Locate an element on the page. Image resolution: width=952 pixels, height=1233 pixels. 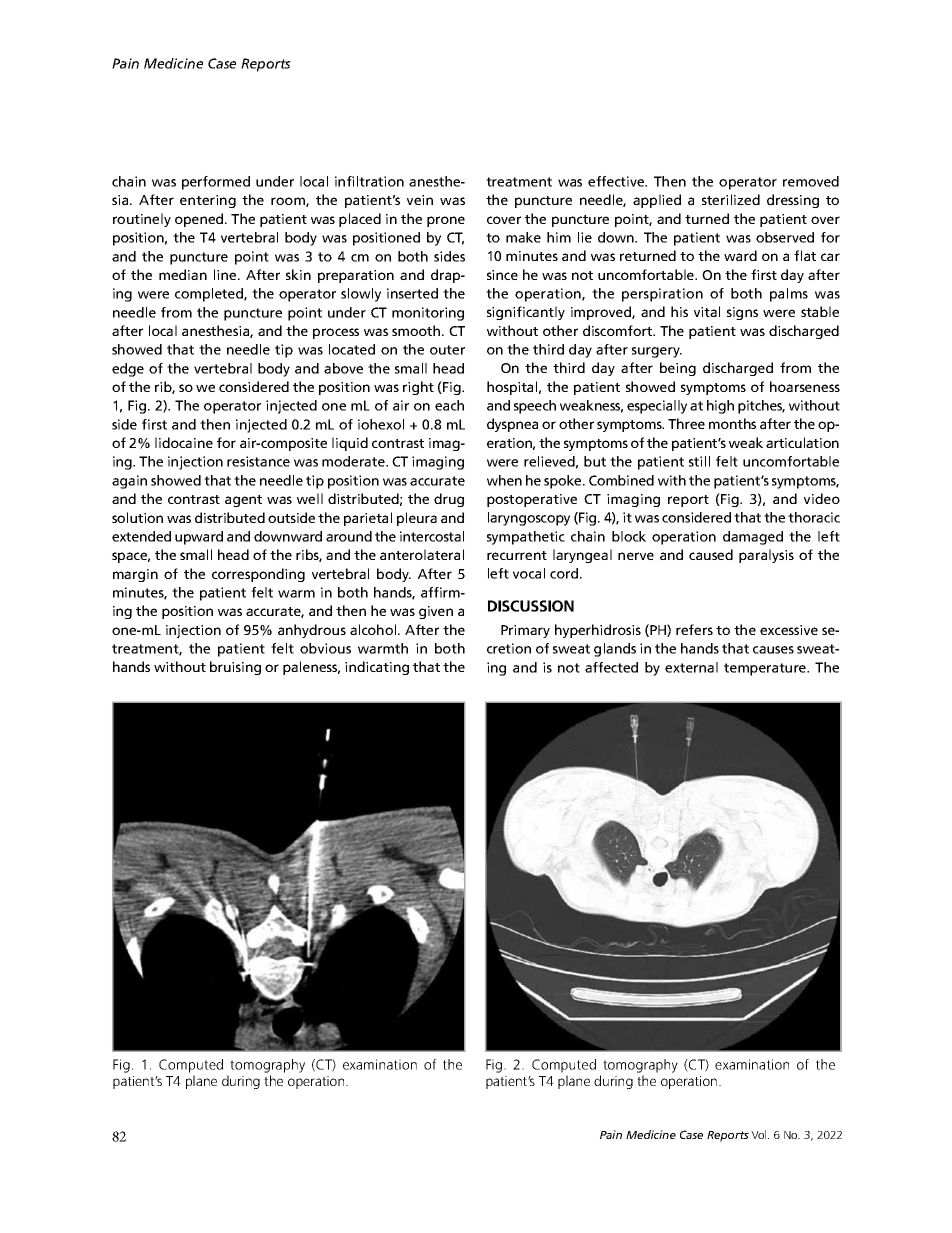
entering is located at coordinates (208, 201).
